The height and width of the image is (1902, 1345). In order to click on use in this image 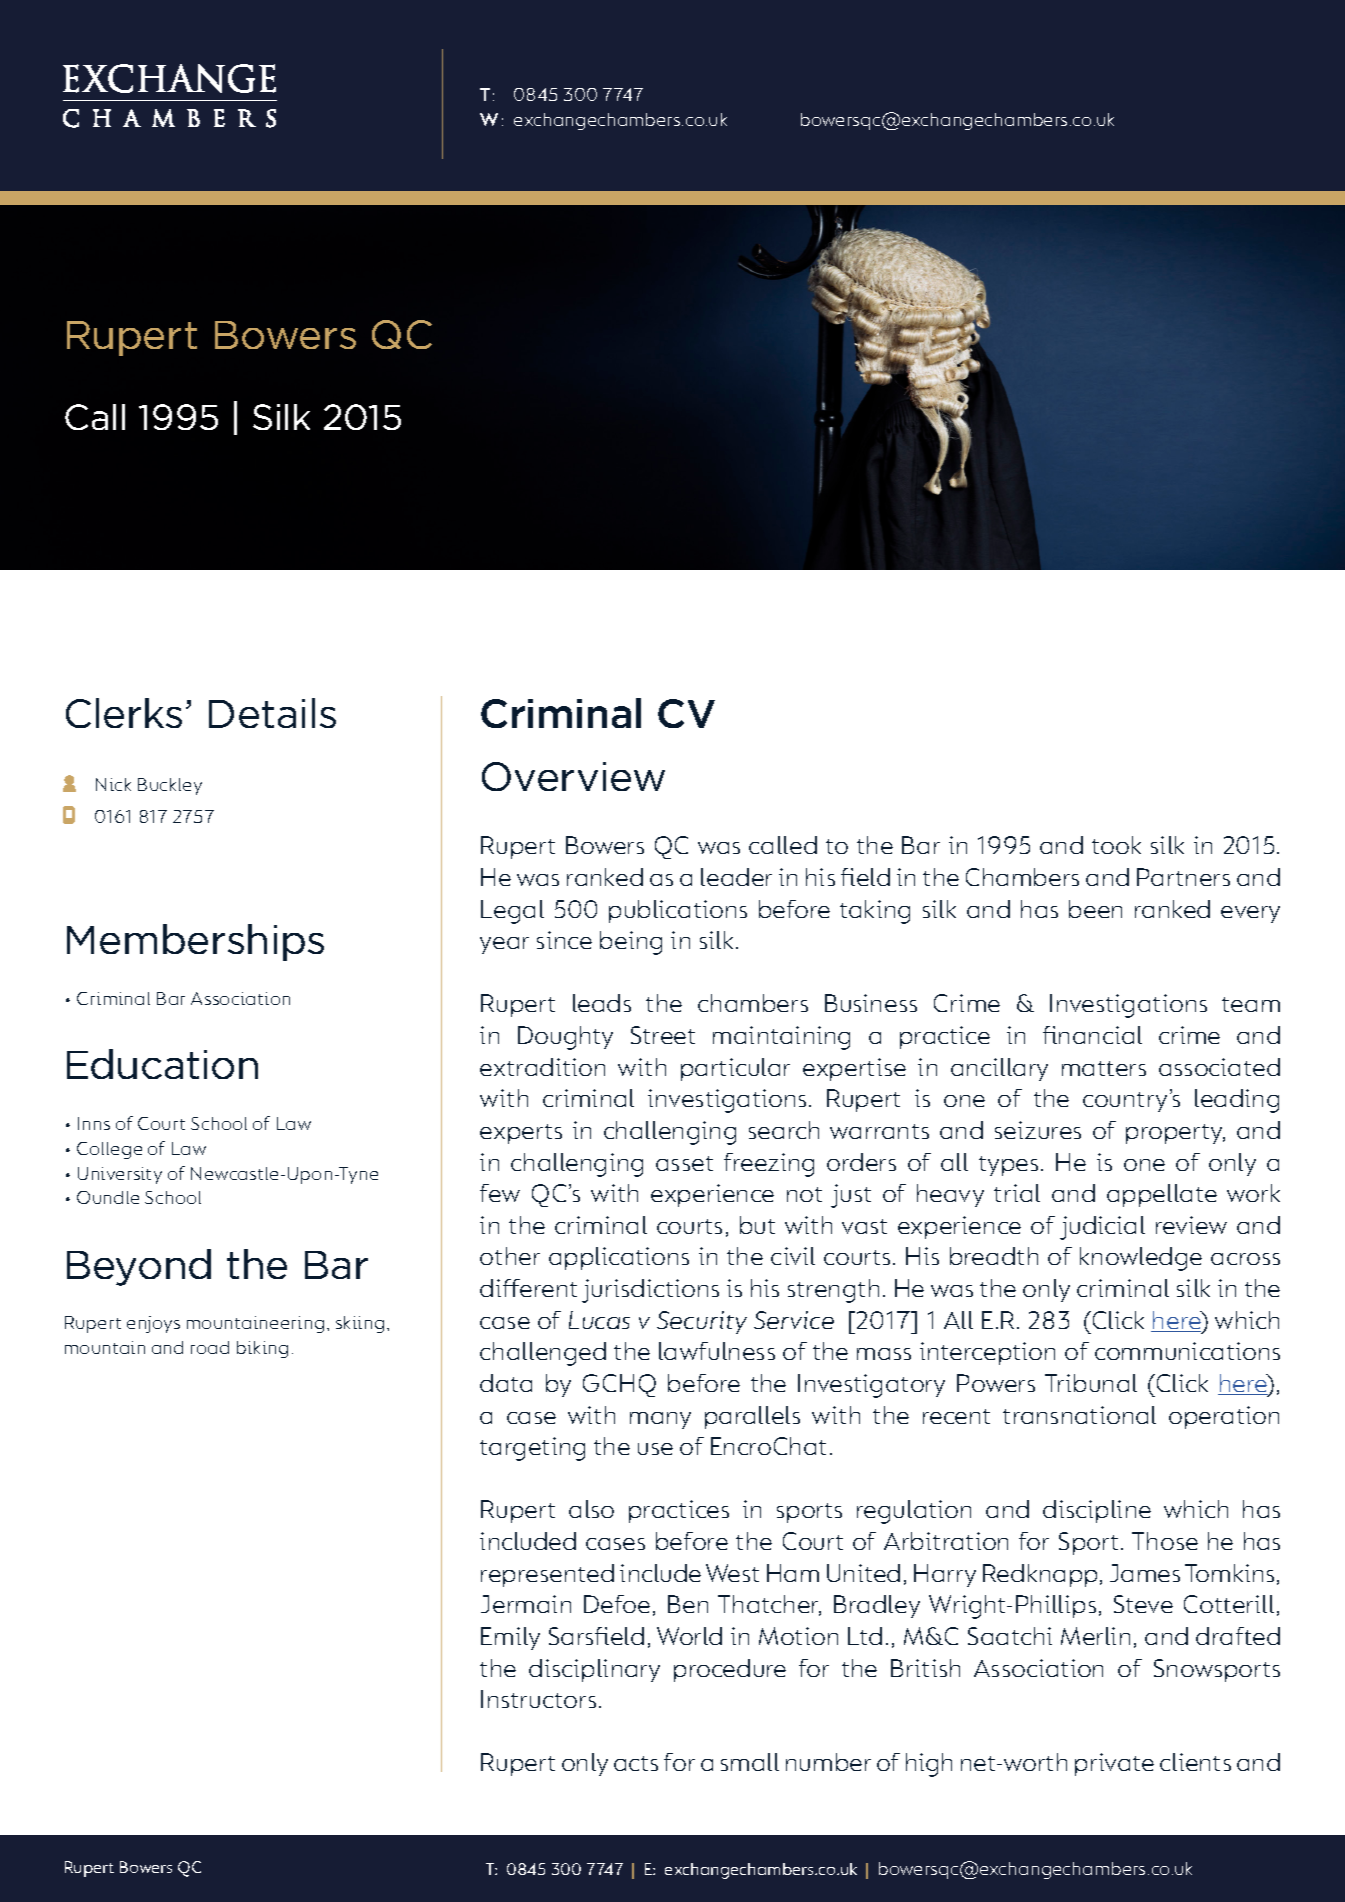, I will do `click(655, 1449)`.
